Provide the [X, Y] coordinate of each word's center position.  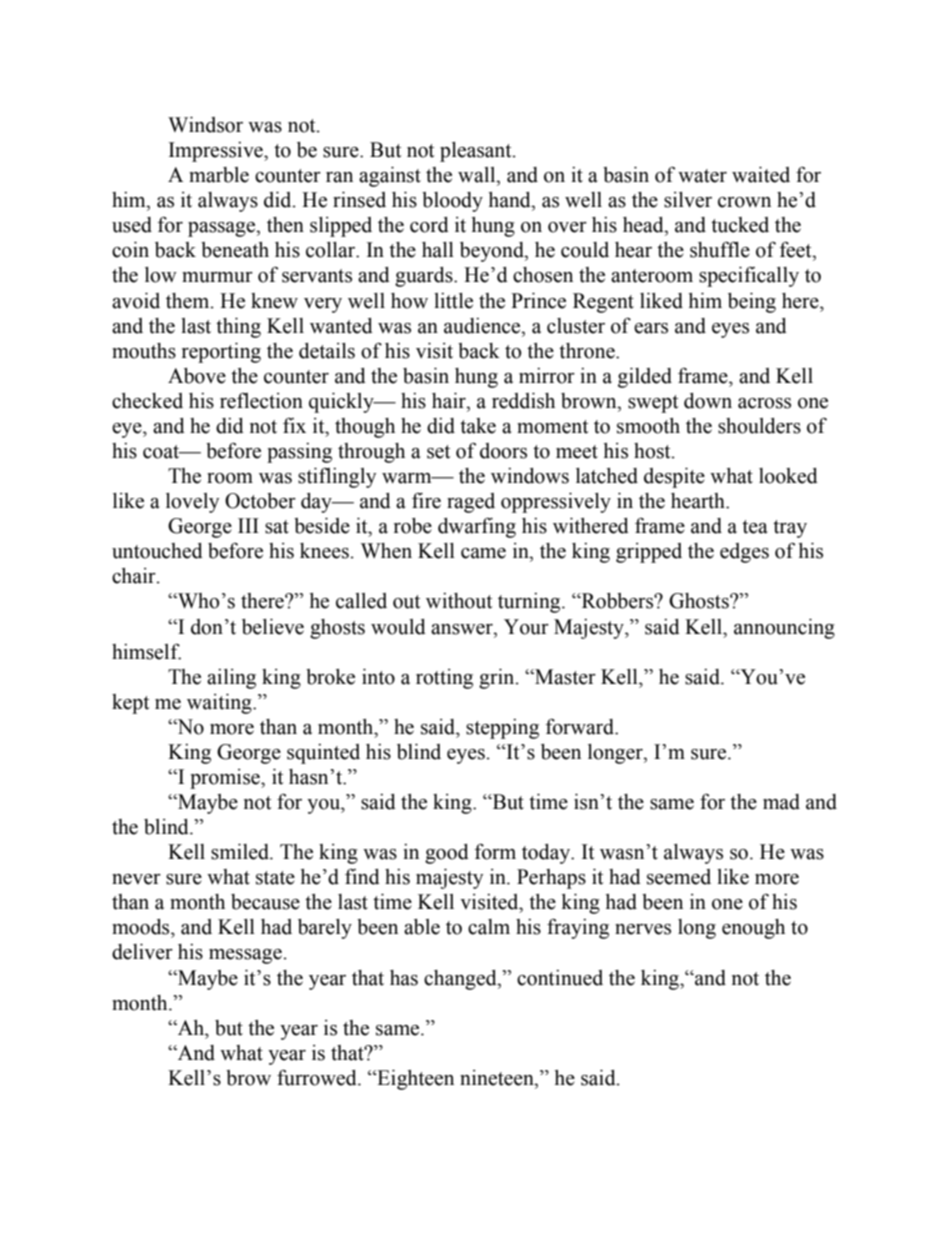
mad [781, 802]
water [702, 176]
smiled [241, 852]
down [708, 401]
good [447, 854]
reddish [523, 401]
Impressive [217, 152]
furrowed [318, 1077]
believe [273, 627]
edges [744, 553]
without [459, 601]
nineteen [498, 1078]
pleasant [477, 152]
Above [197, 376]
